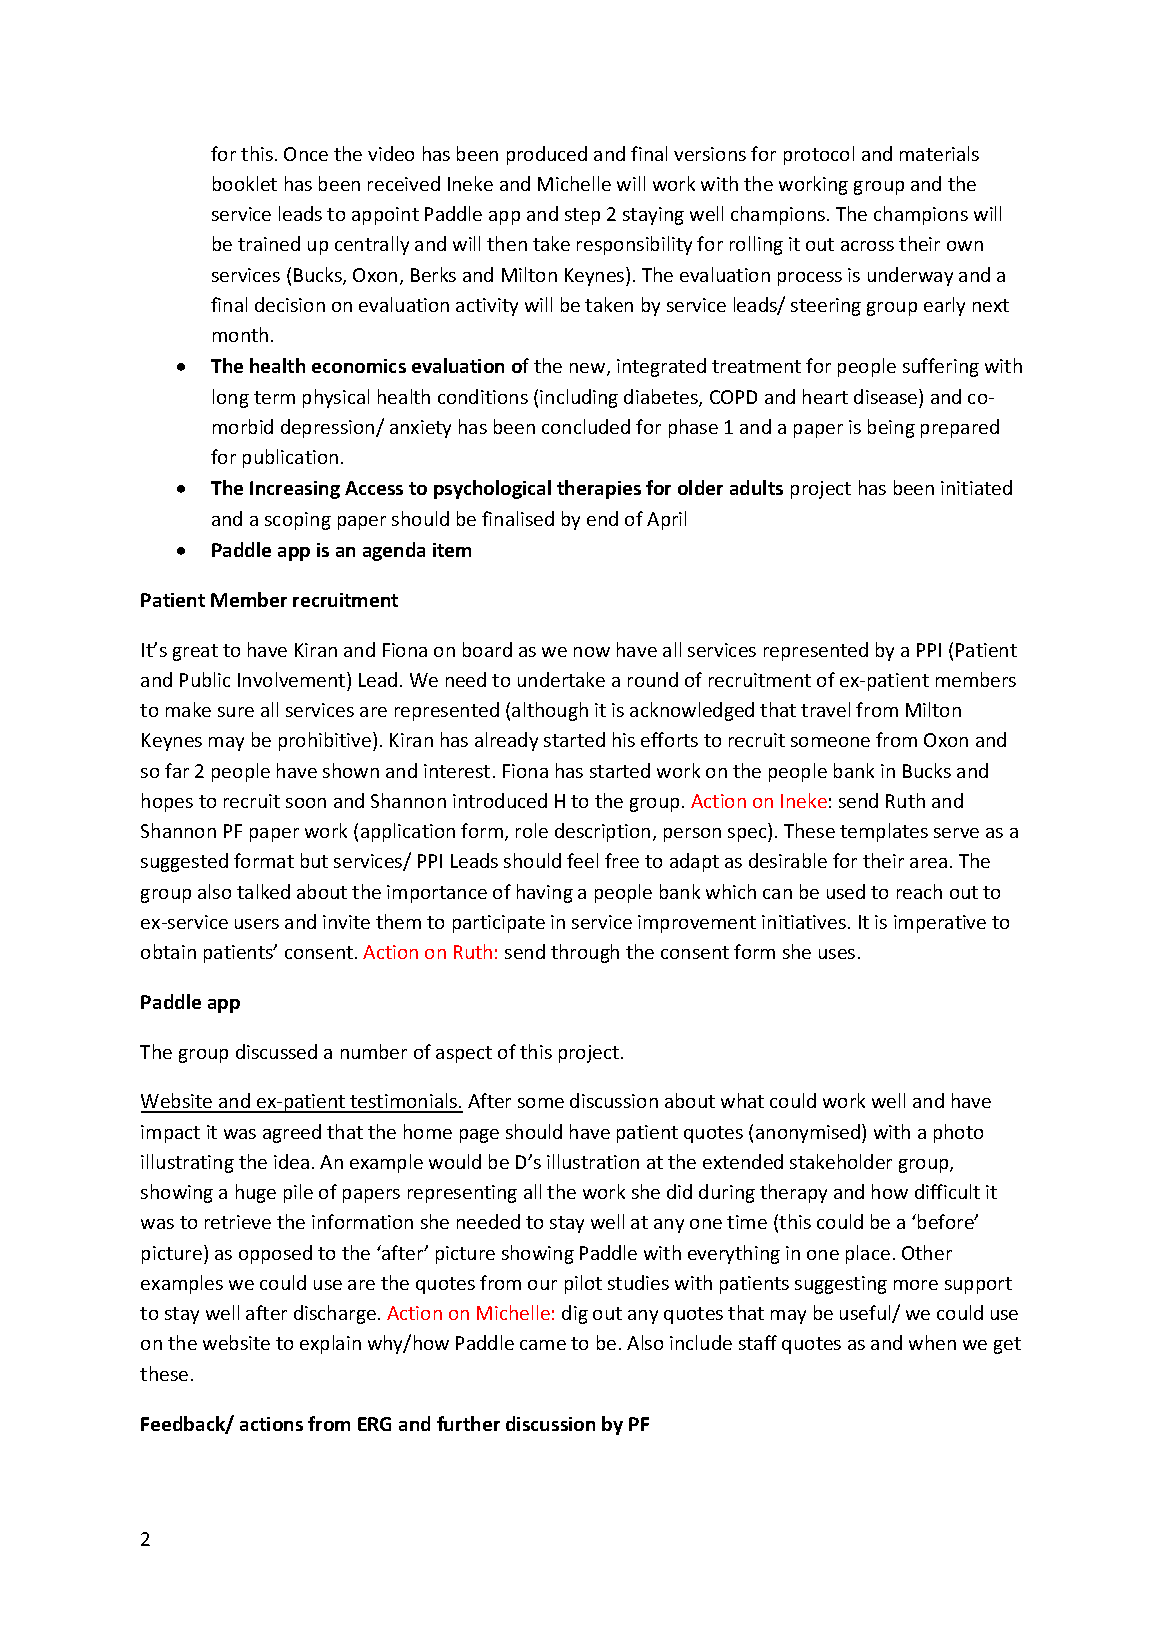  What do you see at coordinates (582, 216) in the image?
I see `step` at bounding box center [582, 216].
